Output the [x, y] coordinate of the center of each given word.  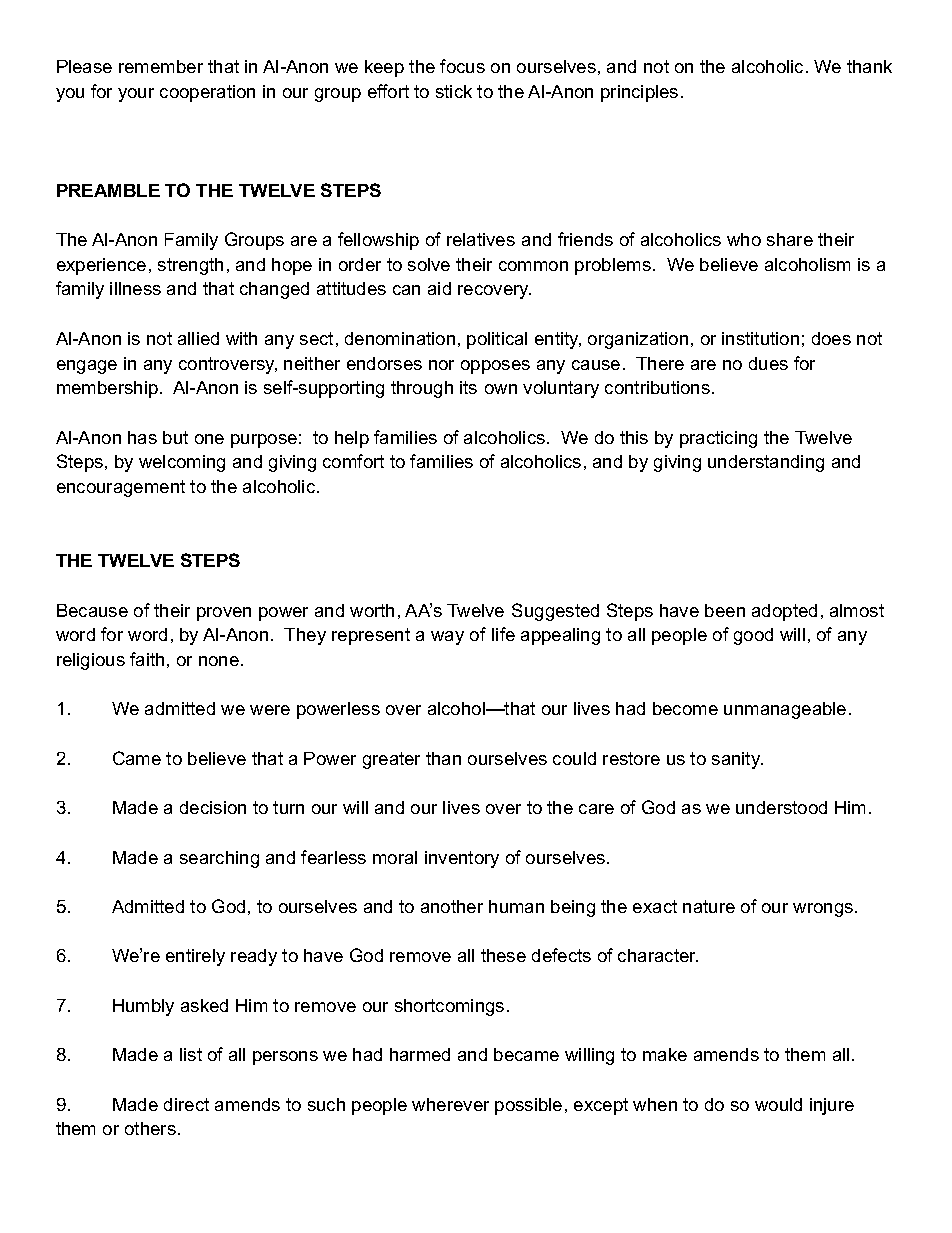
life [503, 634]
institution [760, 338]
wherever [450, 1104]
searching [219, 859]
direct [186, 1104]
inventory [462, 859]
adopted [784, 612]
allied [198, 338]
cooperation [207, 93]
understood [781, 807]
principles [639, 93]
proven [224, 614]
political [497, 340]
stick [454, 91]
